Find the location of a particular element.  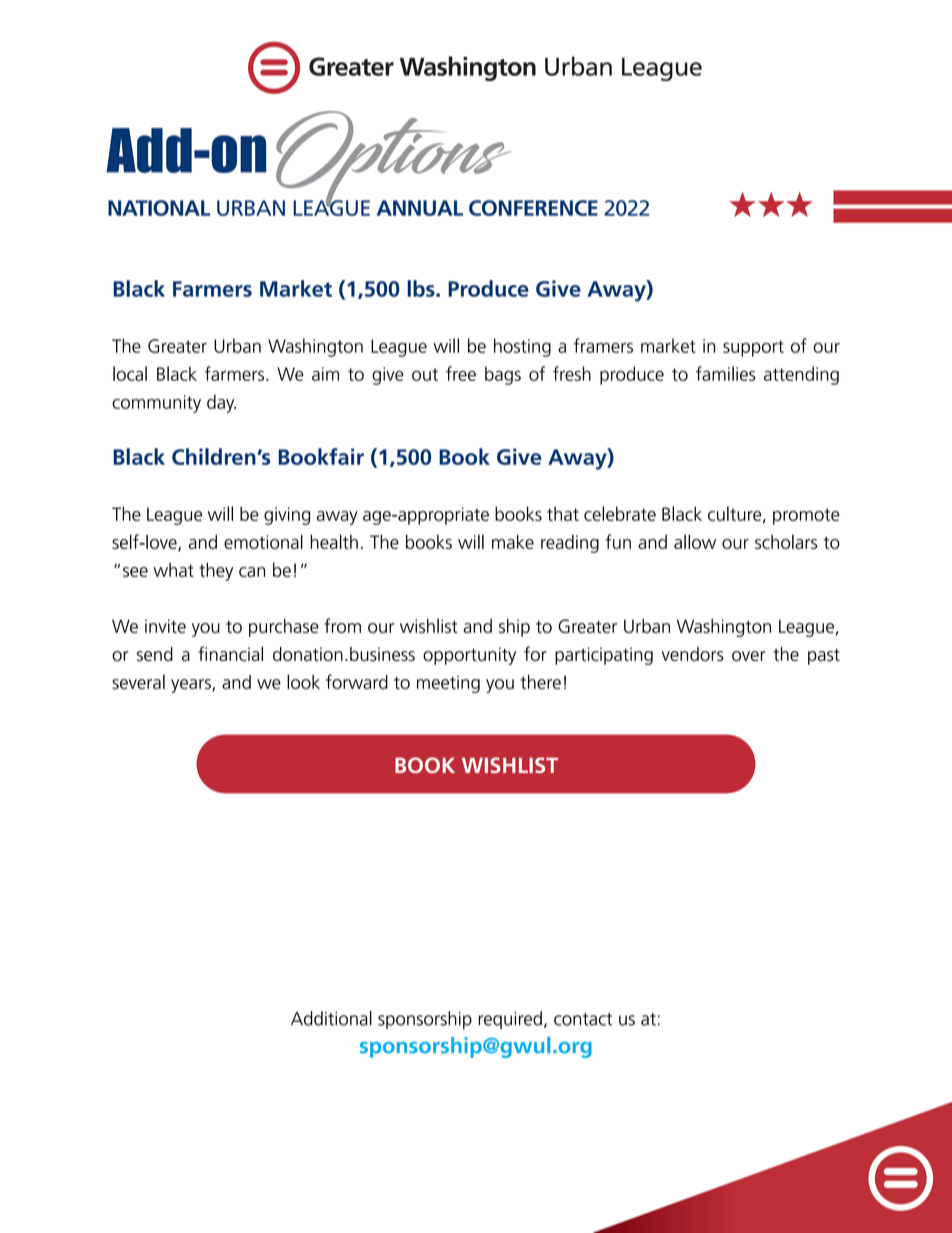

required is located at coordinates (510, 1020).
